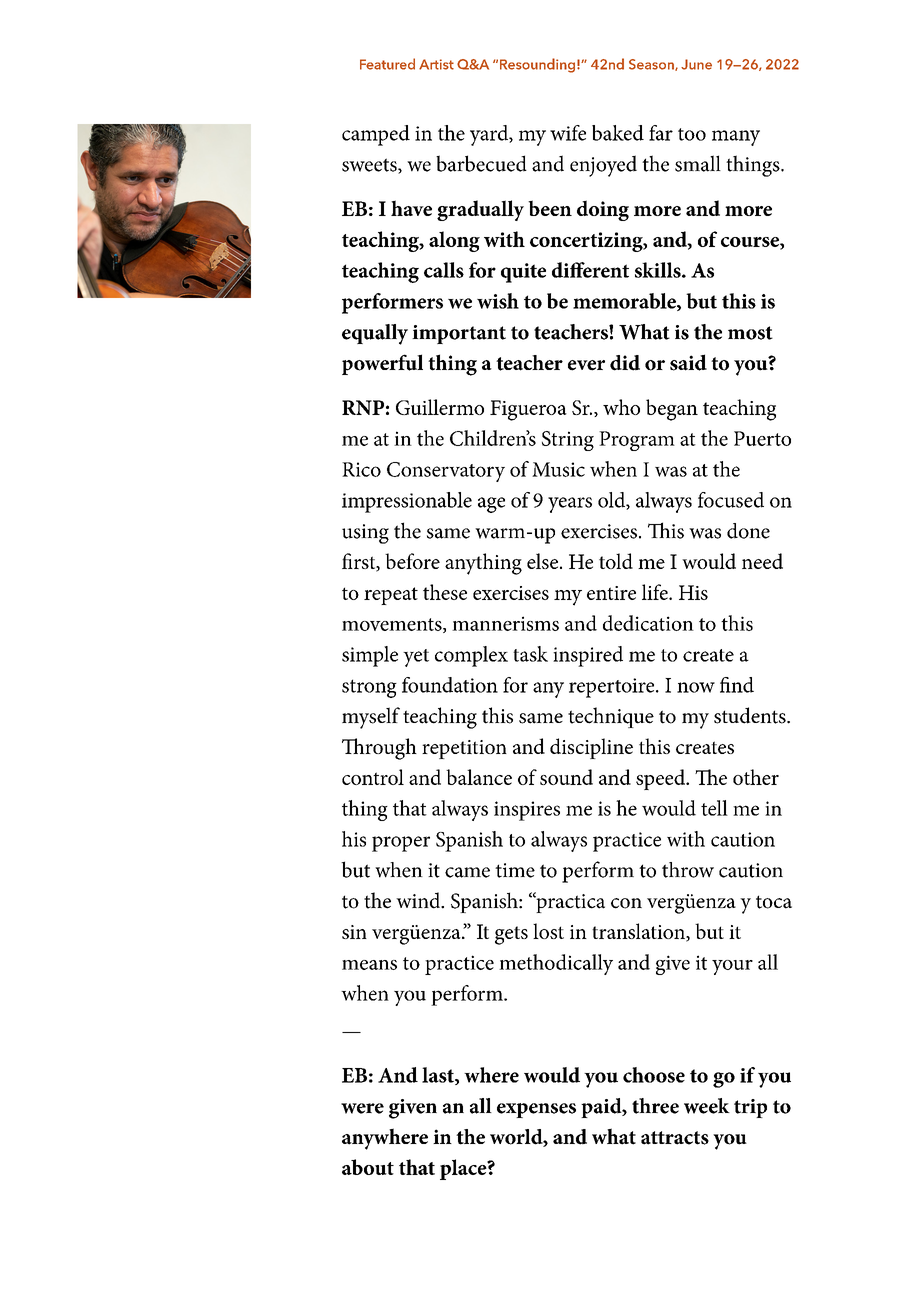  What do you see at coordinates (588, 656) in the screenshot?
I see `inspired` at bounding box center [588, 656].
